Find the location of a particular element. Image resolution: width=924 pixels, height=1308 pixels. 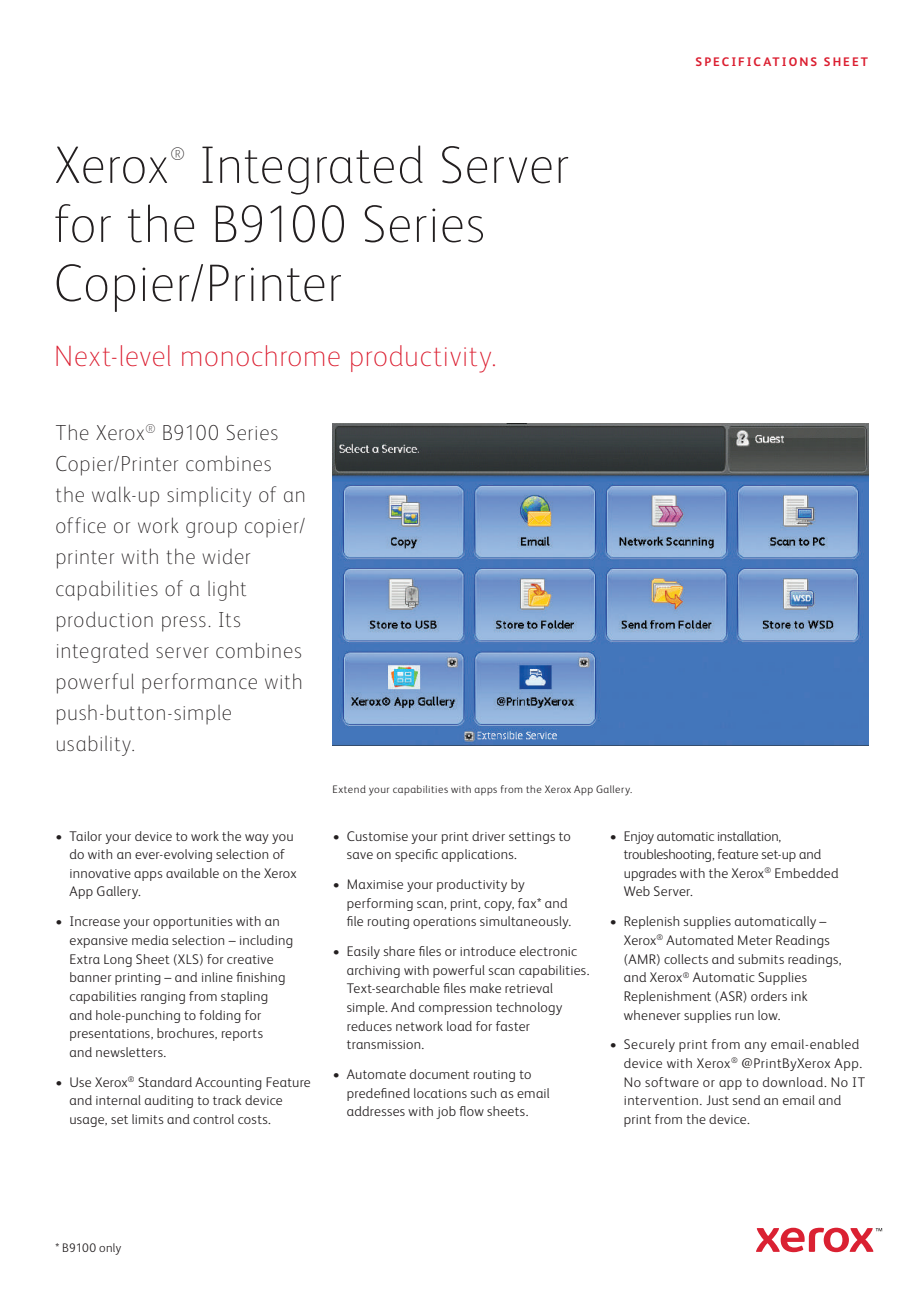

simplicity is located at coordinates (209, 497).
